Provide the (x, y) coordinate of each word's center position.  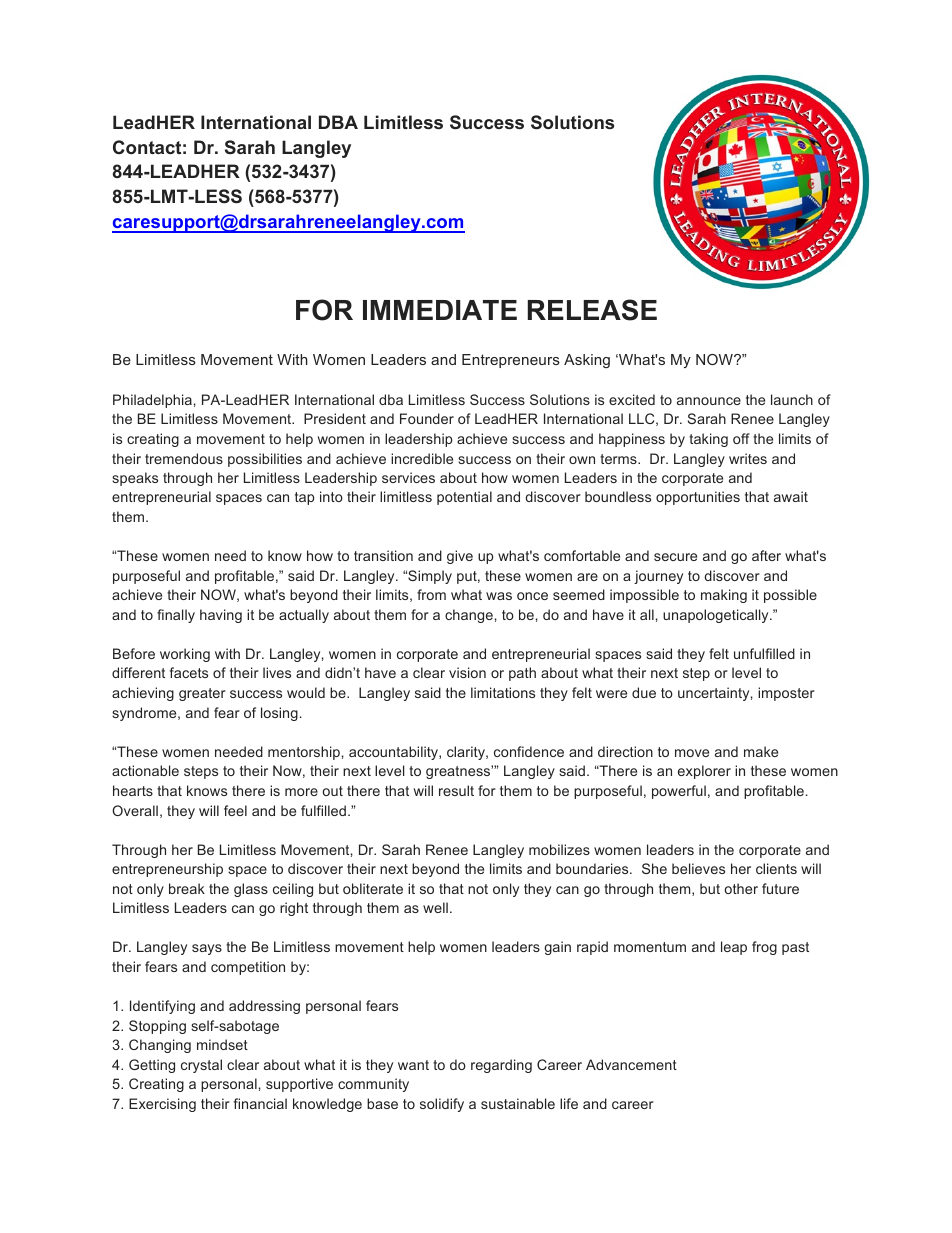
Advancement (631, 1064)
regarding (501, 1066)
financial (260, 1103)
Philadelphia (152, 401)
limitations (503, 692)
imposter (786, 694)
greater (202, 694)
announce (709, 401)
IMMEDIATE (440, 310)
